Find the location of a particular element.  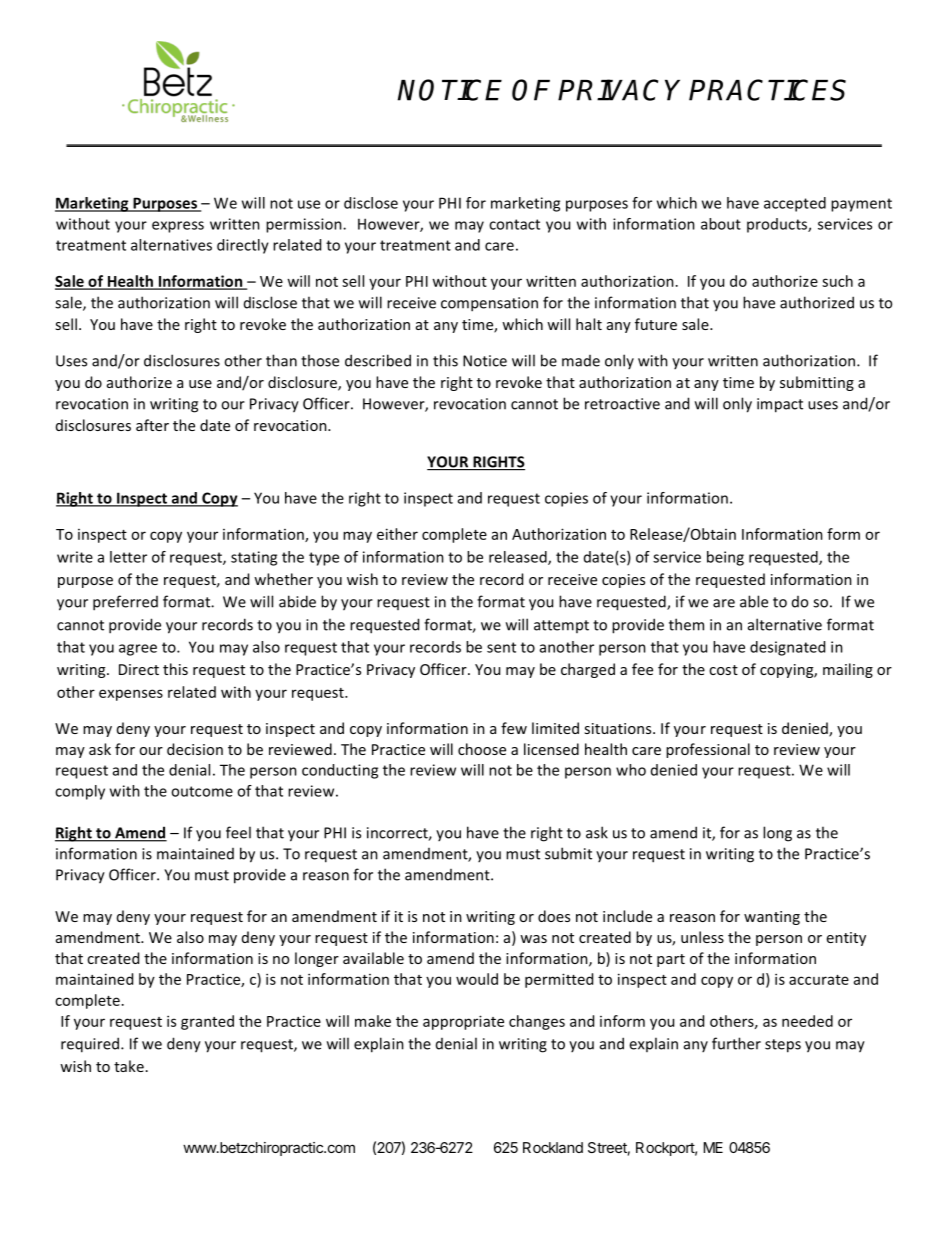

cost is located at coordinates (723, 670).
